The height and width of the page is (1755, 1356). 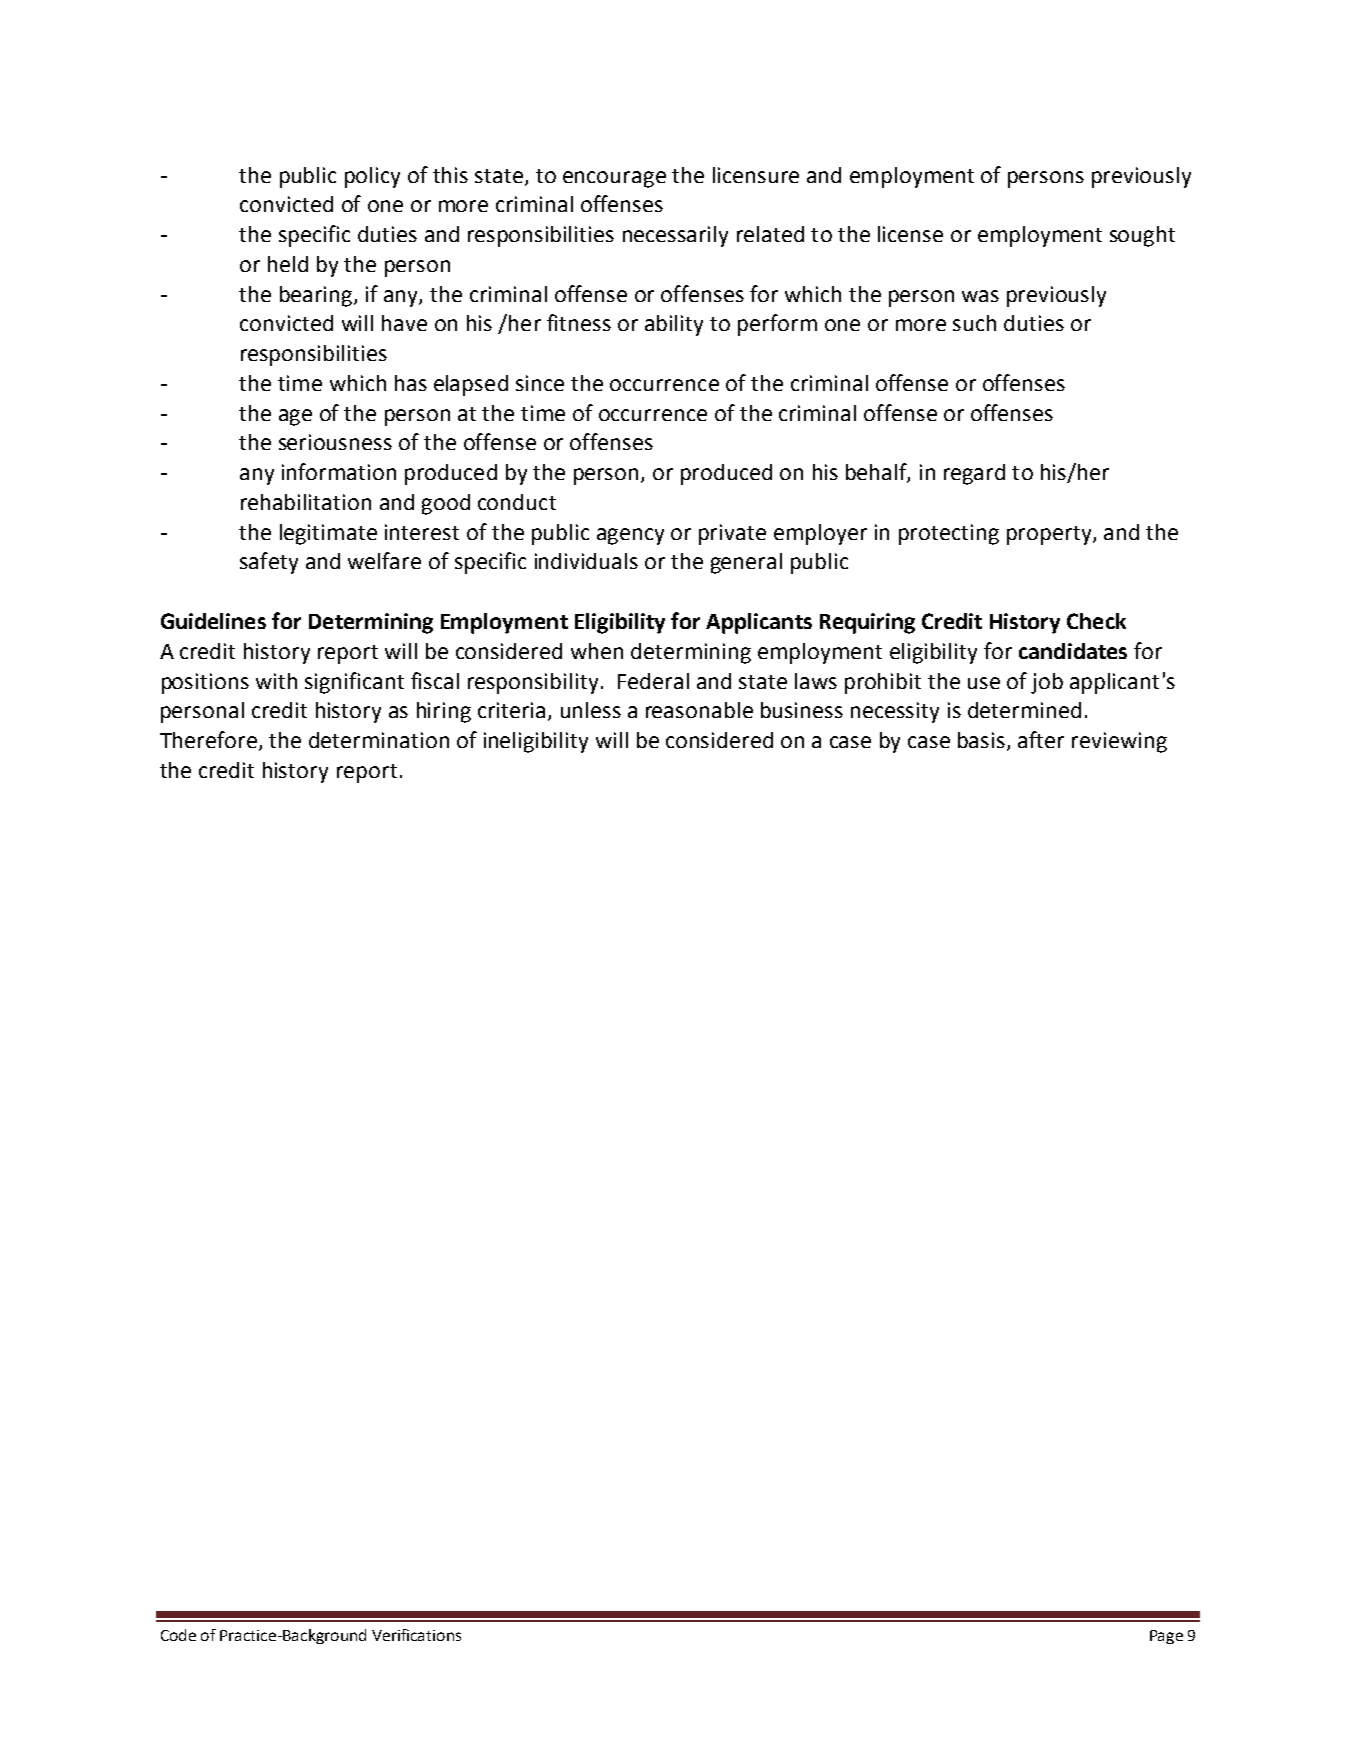 I want to click on necessarily, so click(x=675, y=236).
